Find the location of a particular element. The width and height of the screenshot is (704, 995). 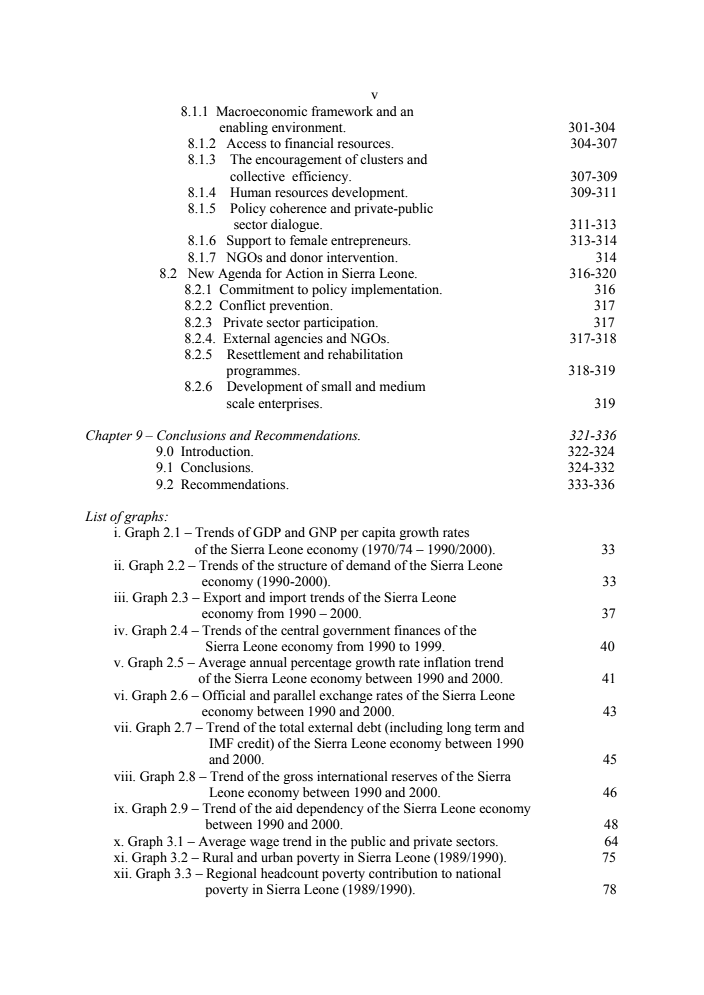

environment is located at coordinates (308, 127).
